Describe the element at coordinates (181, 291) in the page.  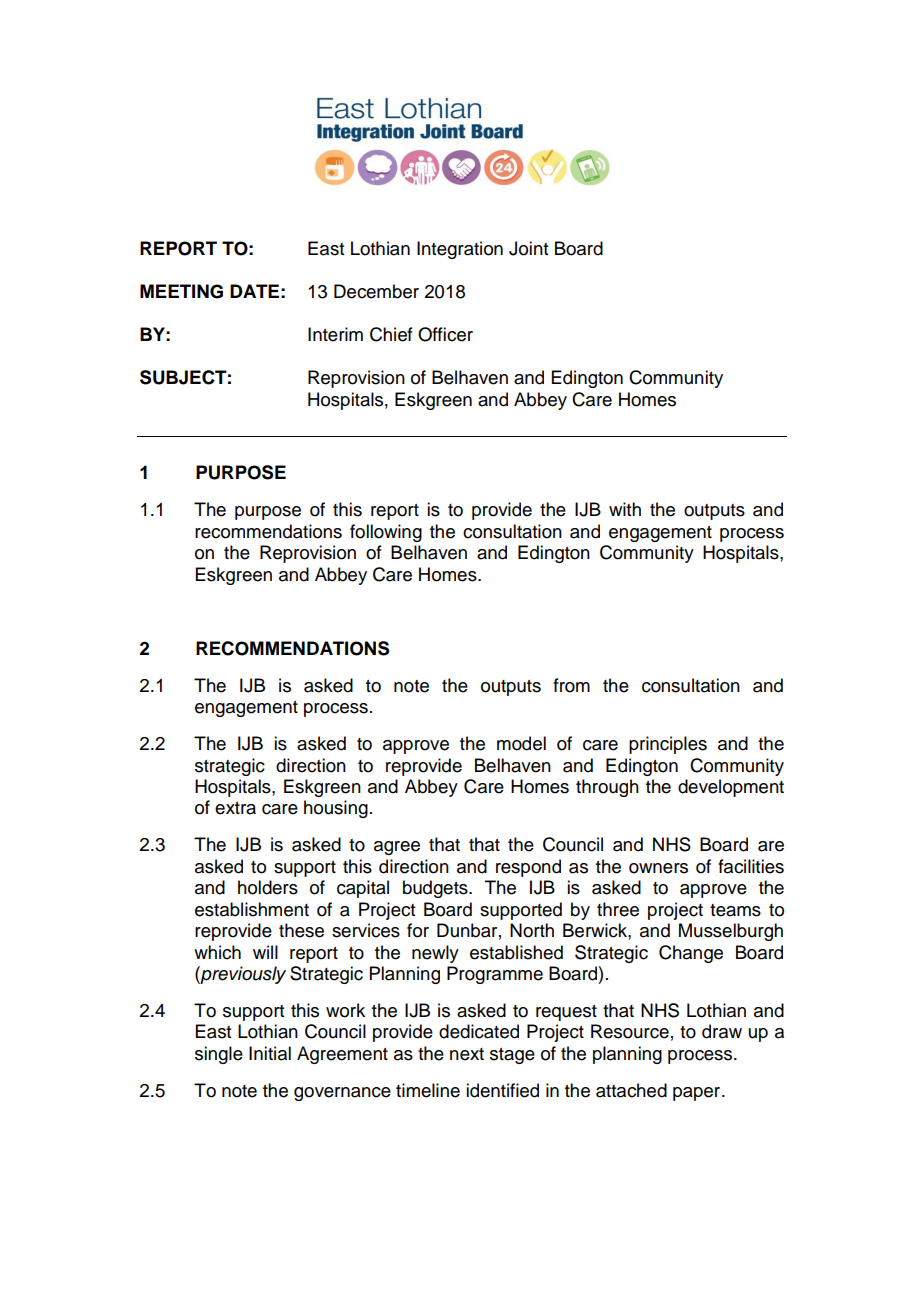
I see `MEETING` at that location.
